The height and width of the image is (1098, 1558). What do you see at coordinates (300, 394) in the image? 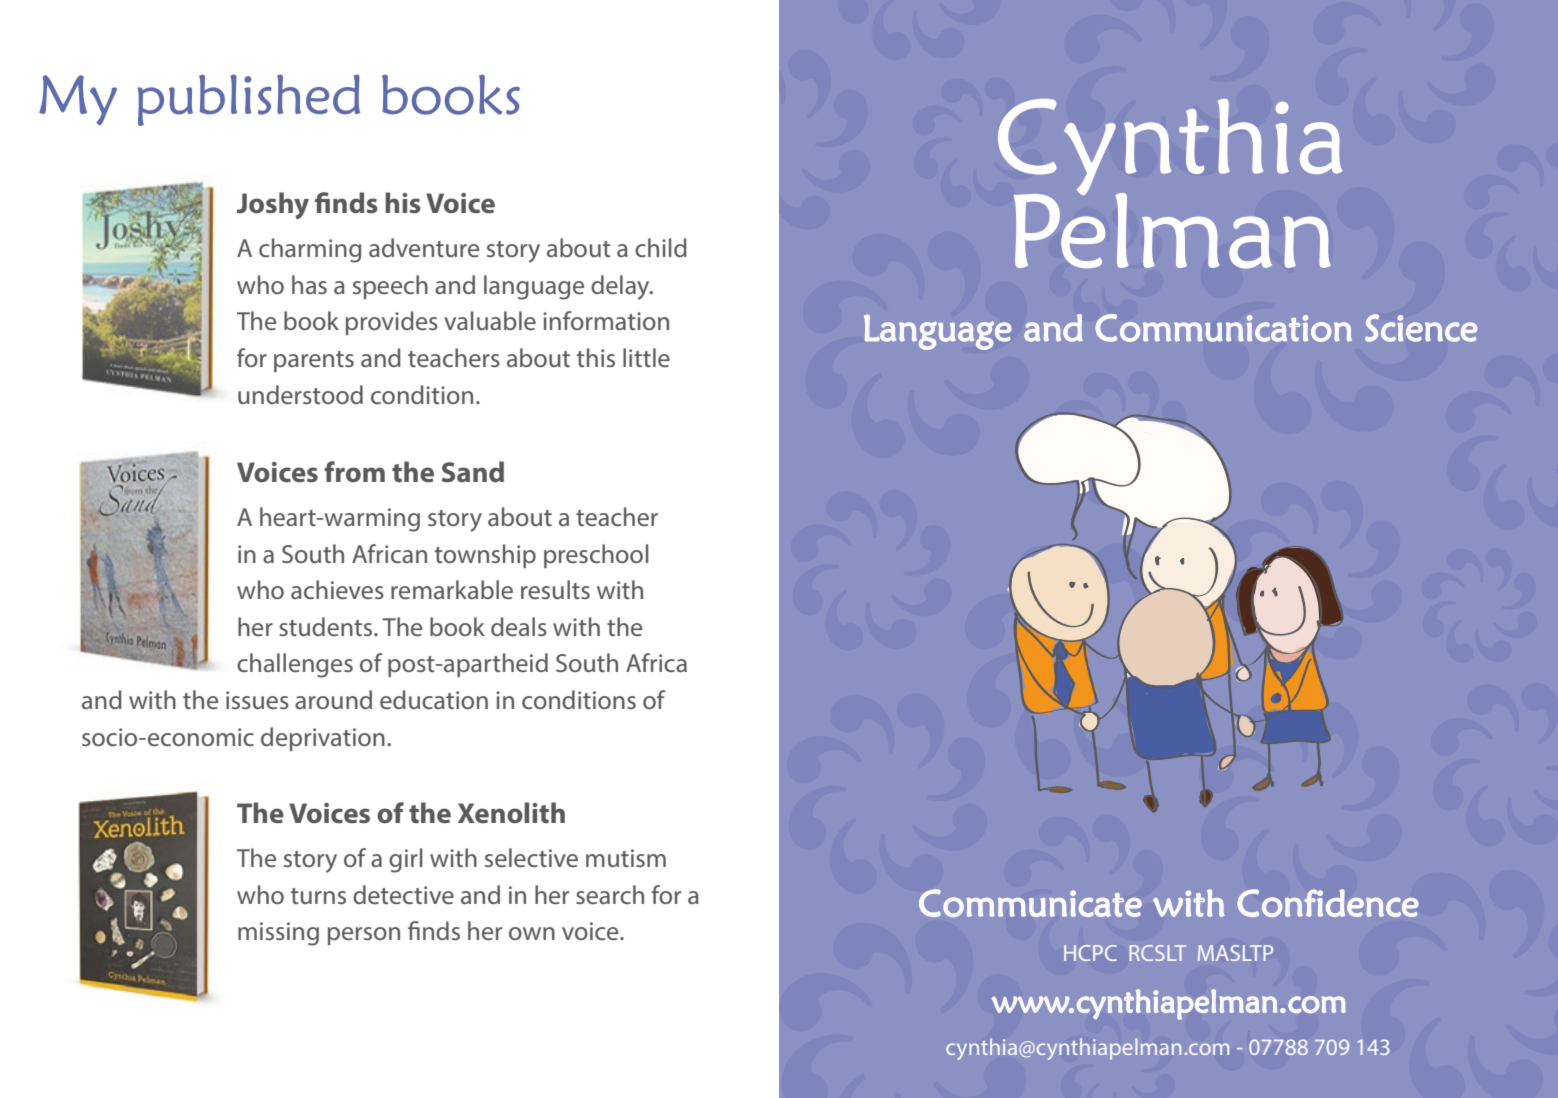
I see `understood` at bounding box center [300, 394].
